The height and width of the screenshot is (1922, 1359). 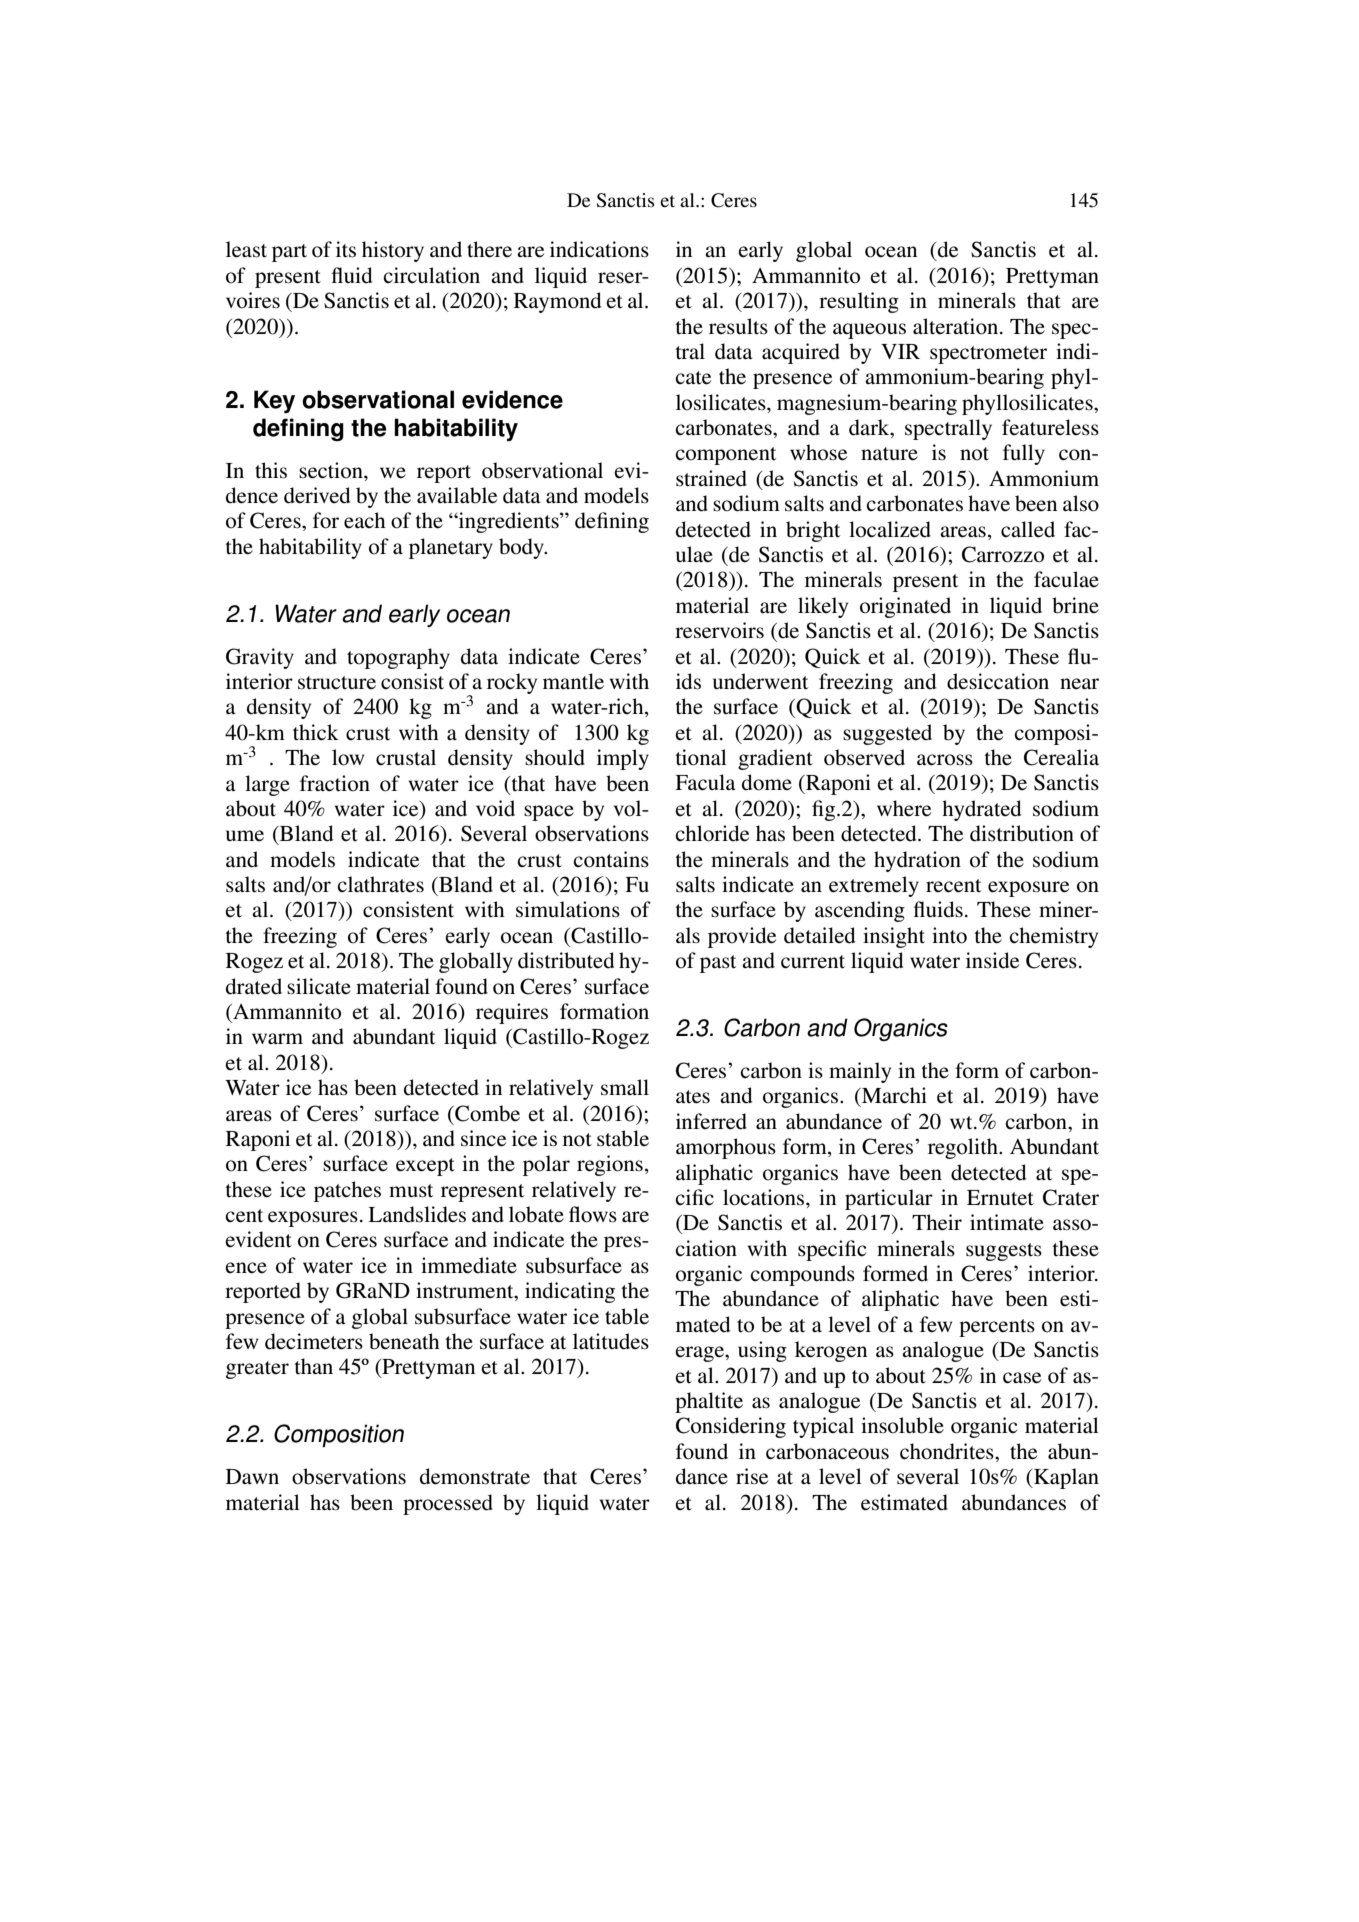 I want to click on body, so click(x=522, y=548).
